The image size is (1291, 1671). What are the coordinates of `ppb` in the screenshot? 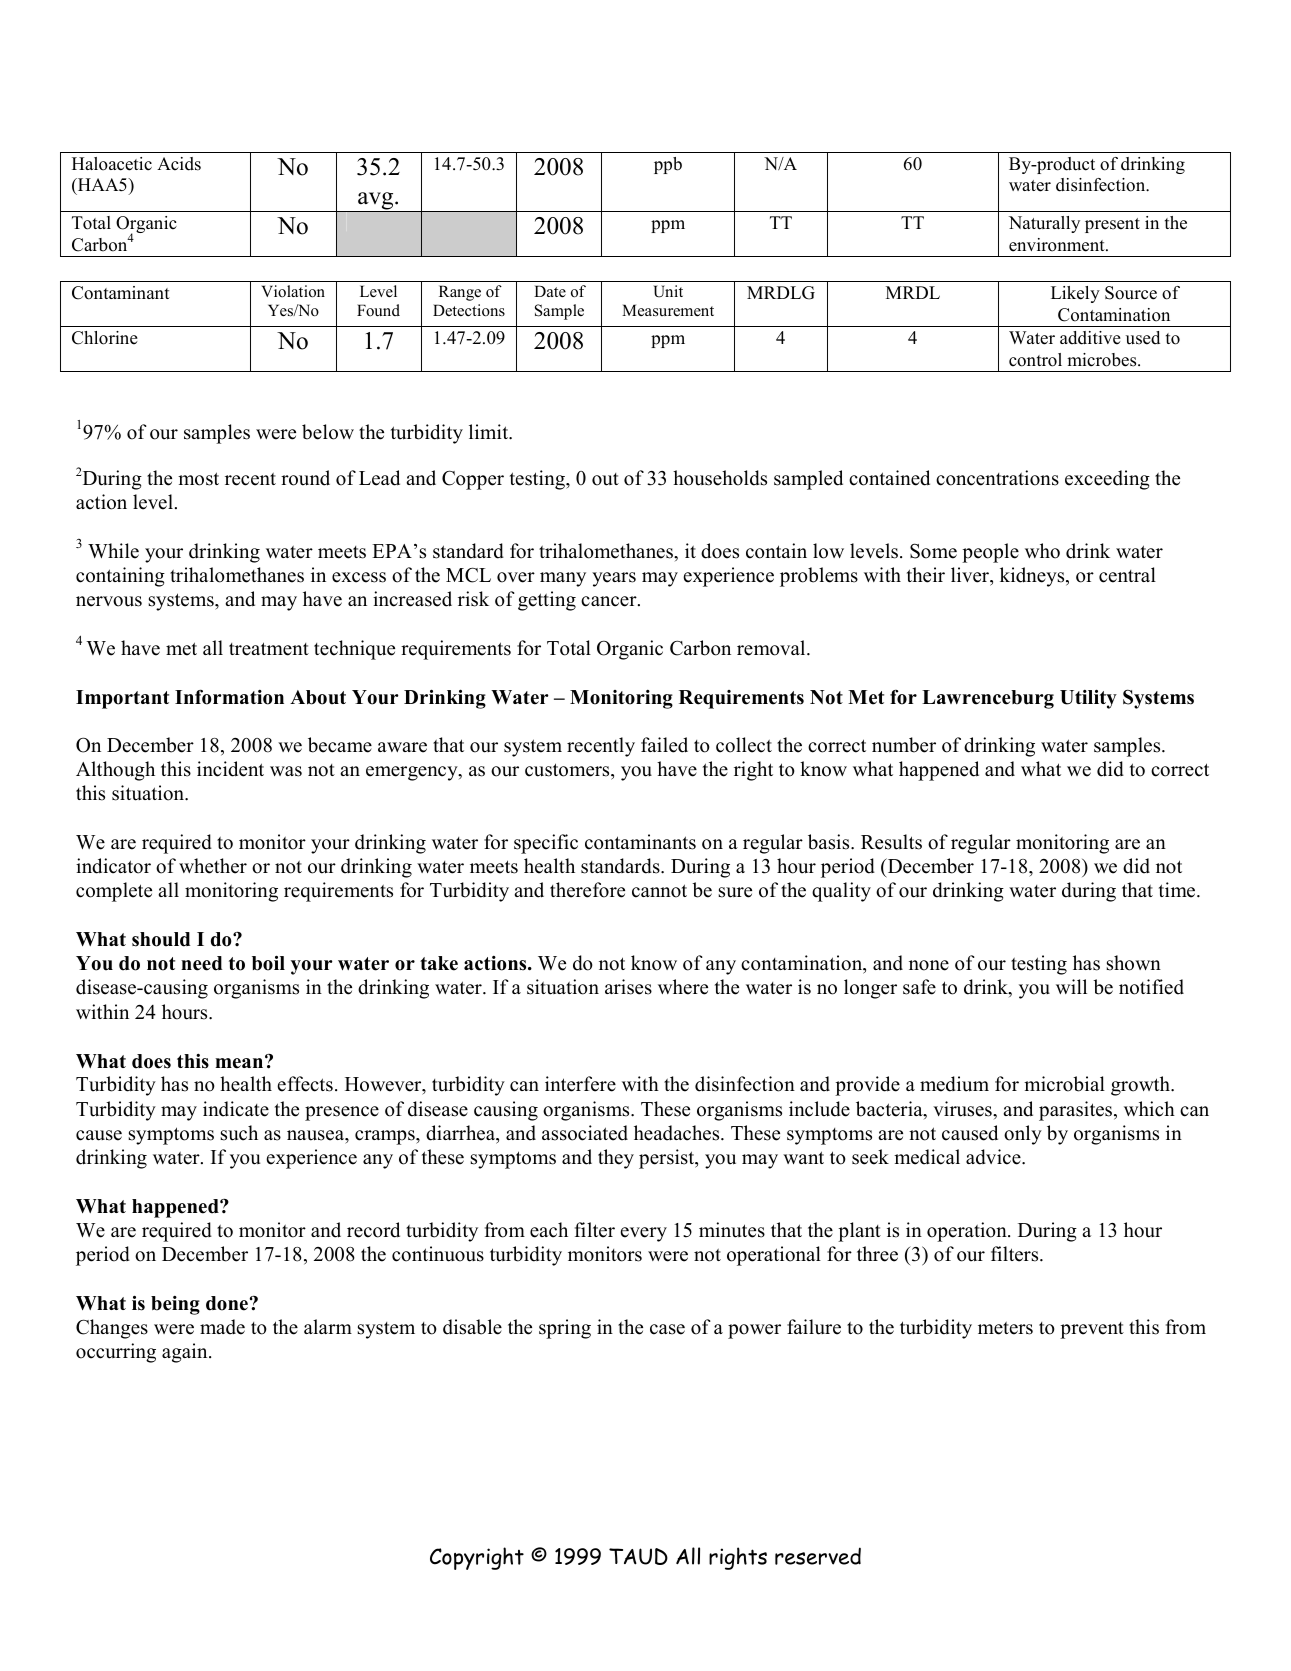 It's located at (668, 165).
